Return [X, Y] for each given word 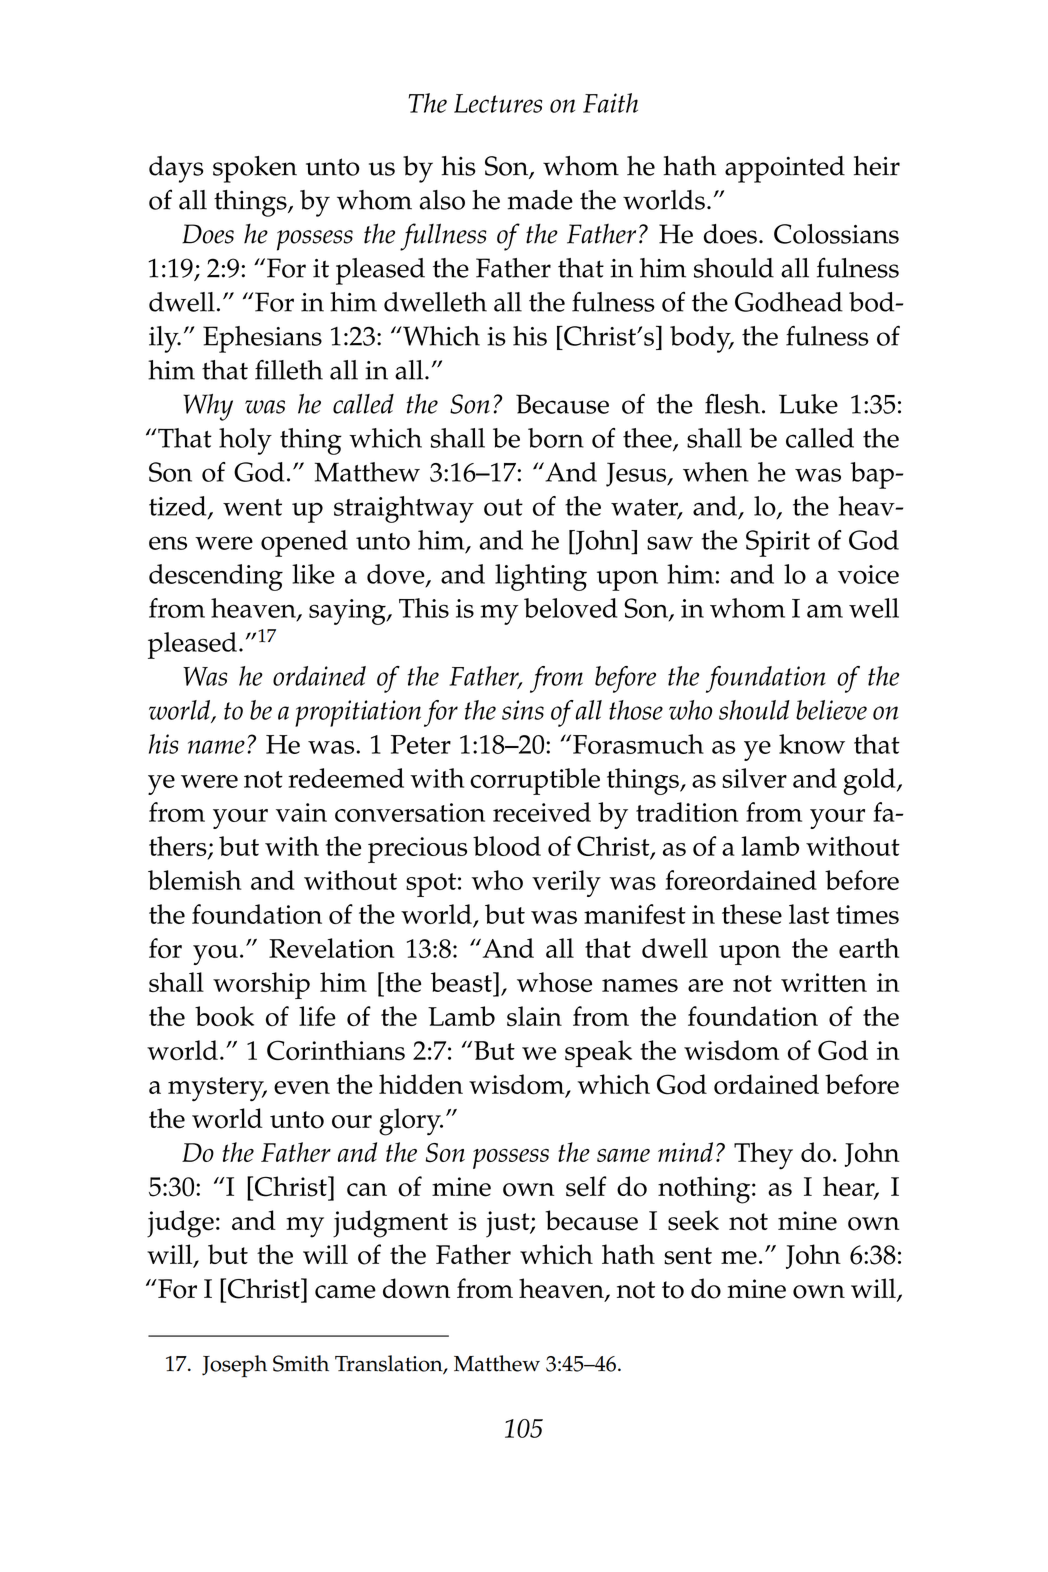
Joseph [234, 1366]
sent [688, 1256]
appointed [785, 169]
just [509, 1224]
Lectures [498, 103]
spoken [255, 169]
